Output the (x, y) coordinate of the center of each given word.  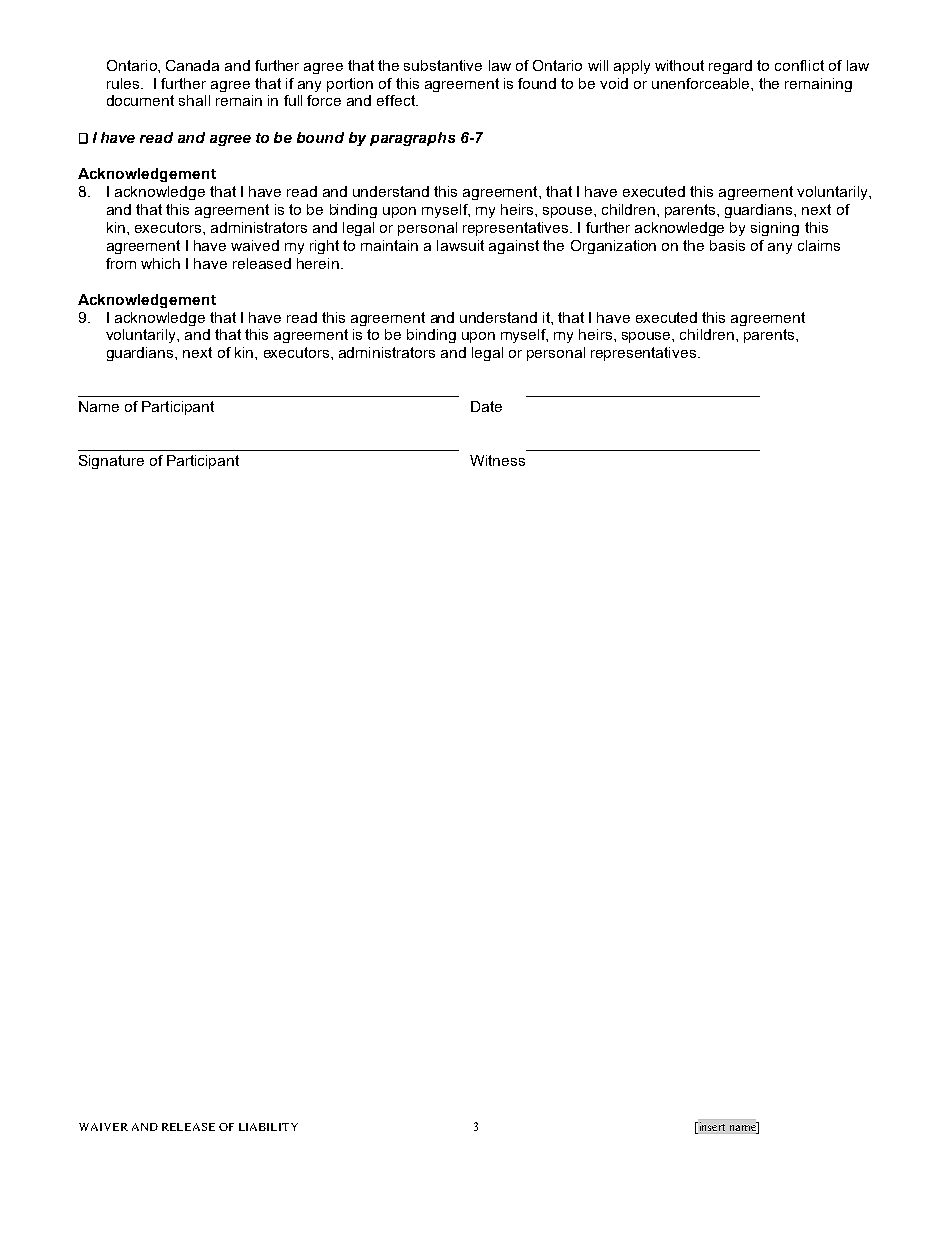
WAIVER (103, 1127)
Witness (497, 460)
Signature (111, 462)
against (514, 247)
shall (194, 100)
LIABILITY (268, 1127)
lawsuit (460, 245)
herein (318, 263)
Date (486, 406)
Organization (613, 247)
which (160, 263)
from (121, 263)
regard (730, 67)
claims (819, 245)
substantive (443, 65)
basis (727, 245)
